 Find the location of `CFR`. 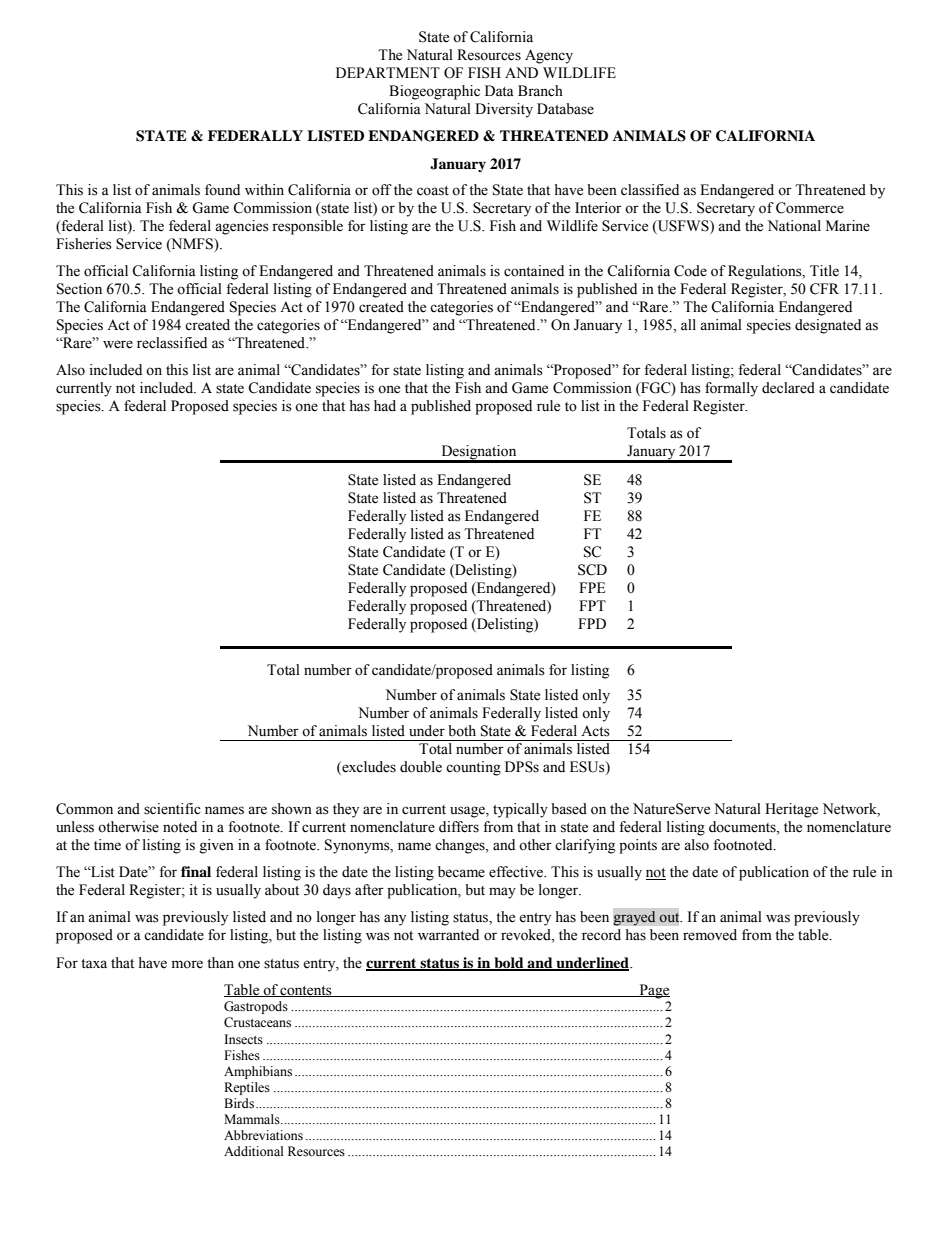

CFR is located at coordinates (824, 289).
